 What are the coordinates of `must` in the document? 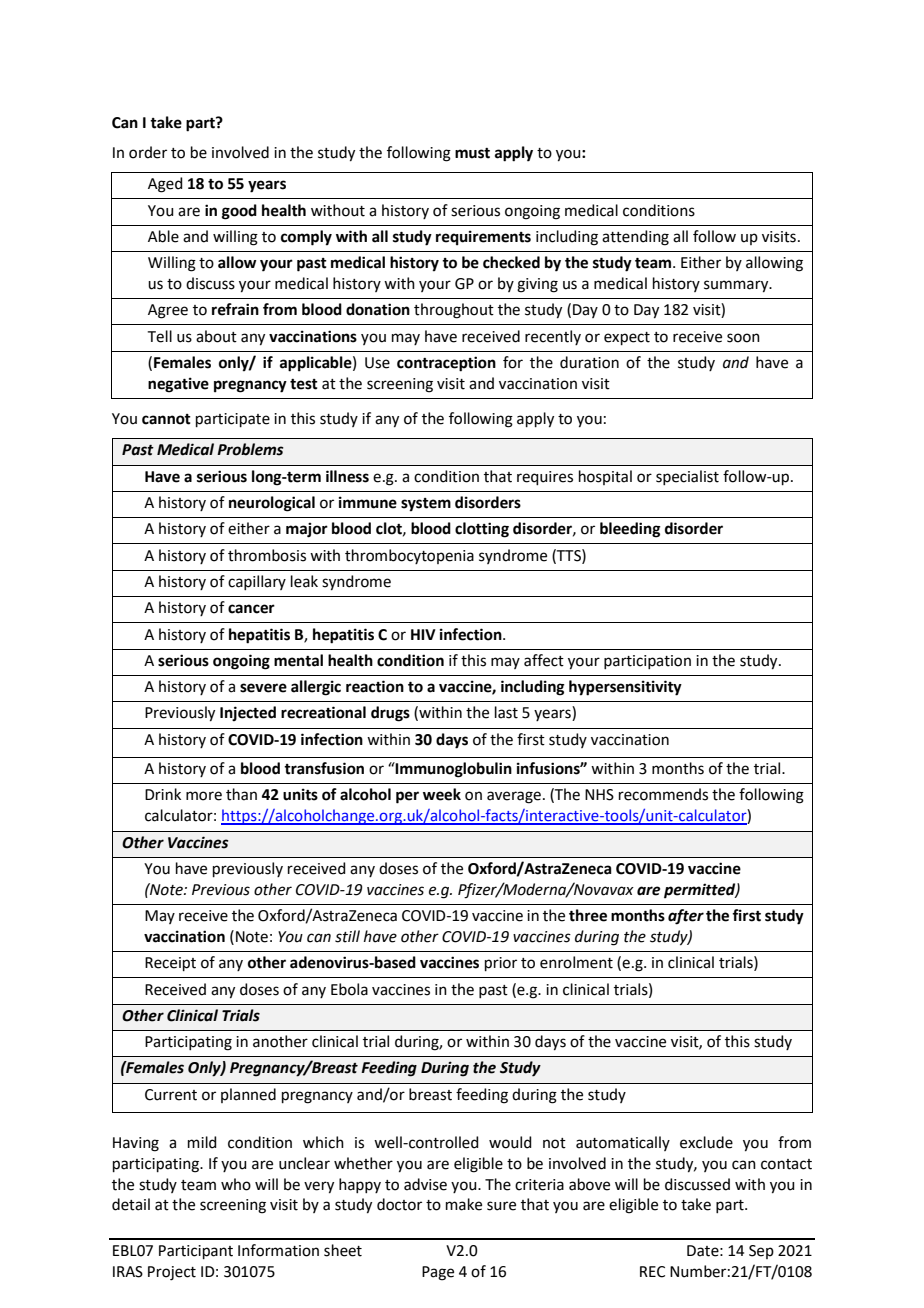 It's located at (472, 153).
